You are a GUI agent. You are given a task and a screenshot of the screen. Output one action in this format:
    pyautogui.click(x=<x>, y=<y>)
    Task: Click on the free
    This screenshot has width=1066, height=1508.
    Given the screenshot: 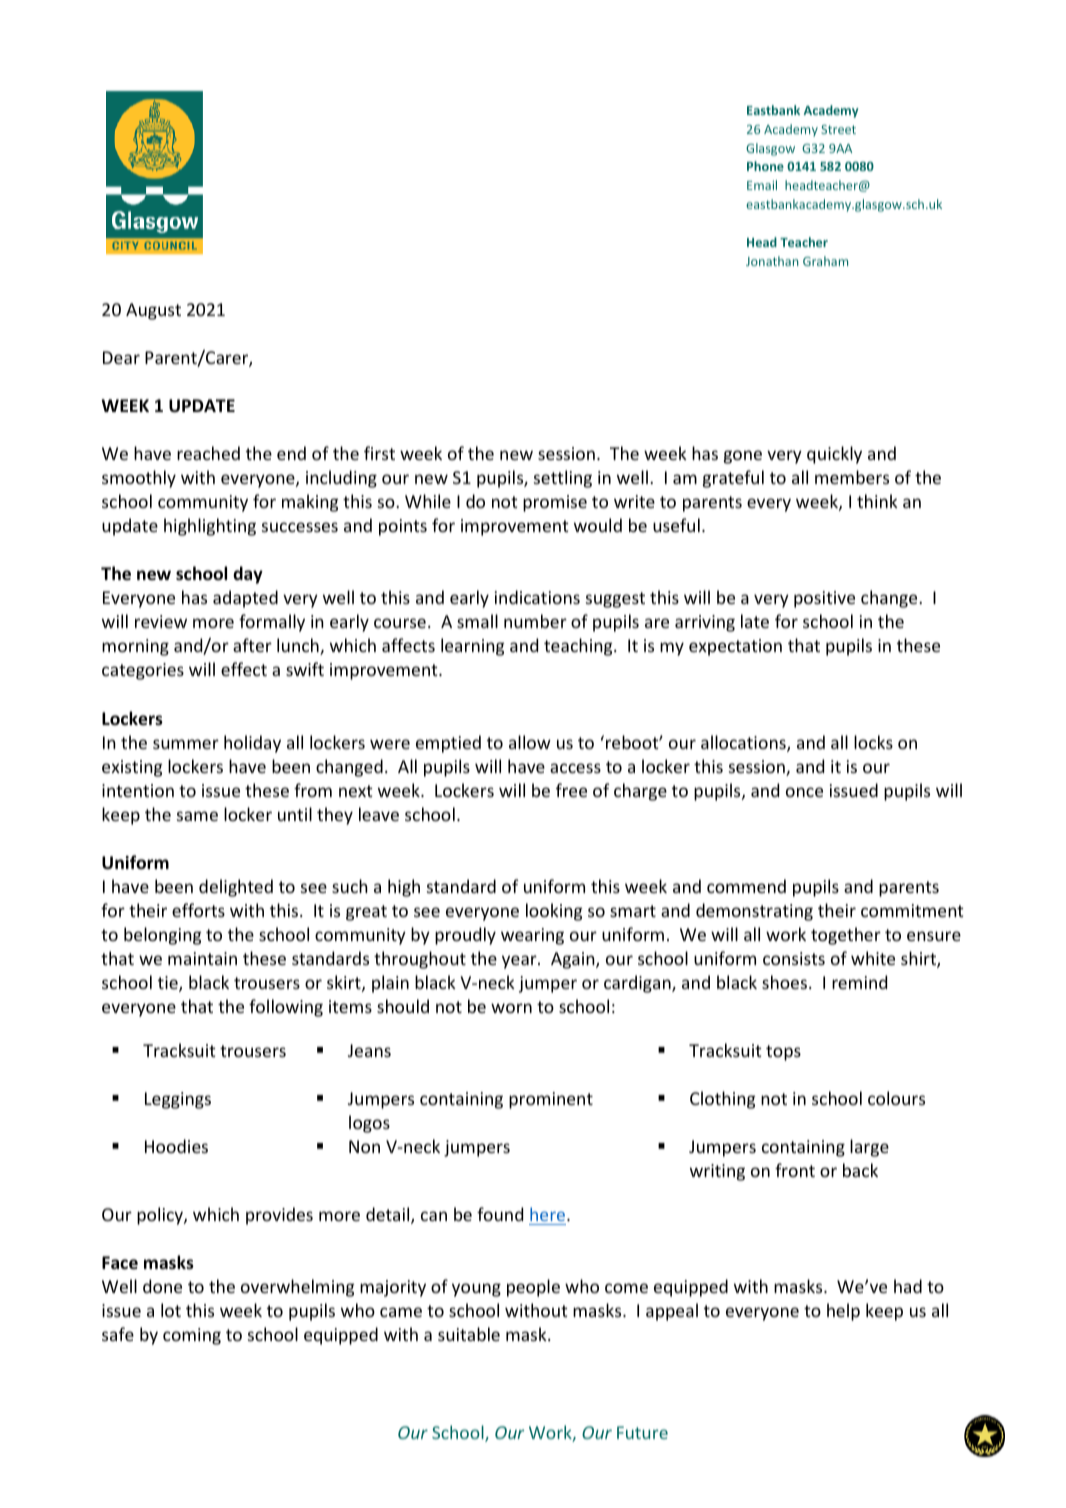 What is the action you would take?
    pyautogui.click(x=571, y=790)
